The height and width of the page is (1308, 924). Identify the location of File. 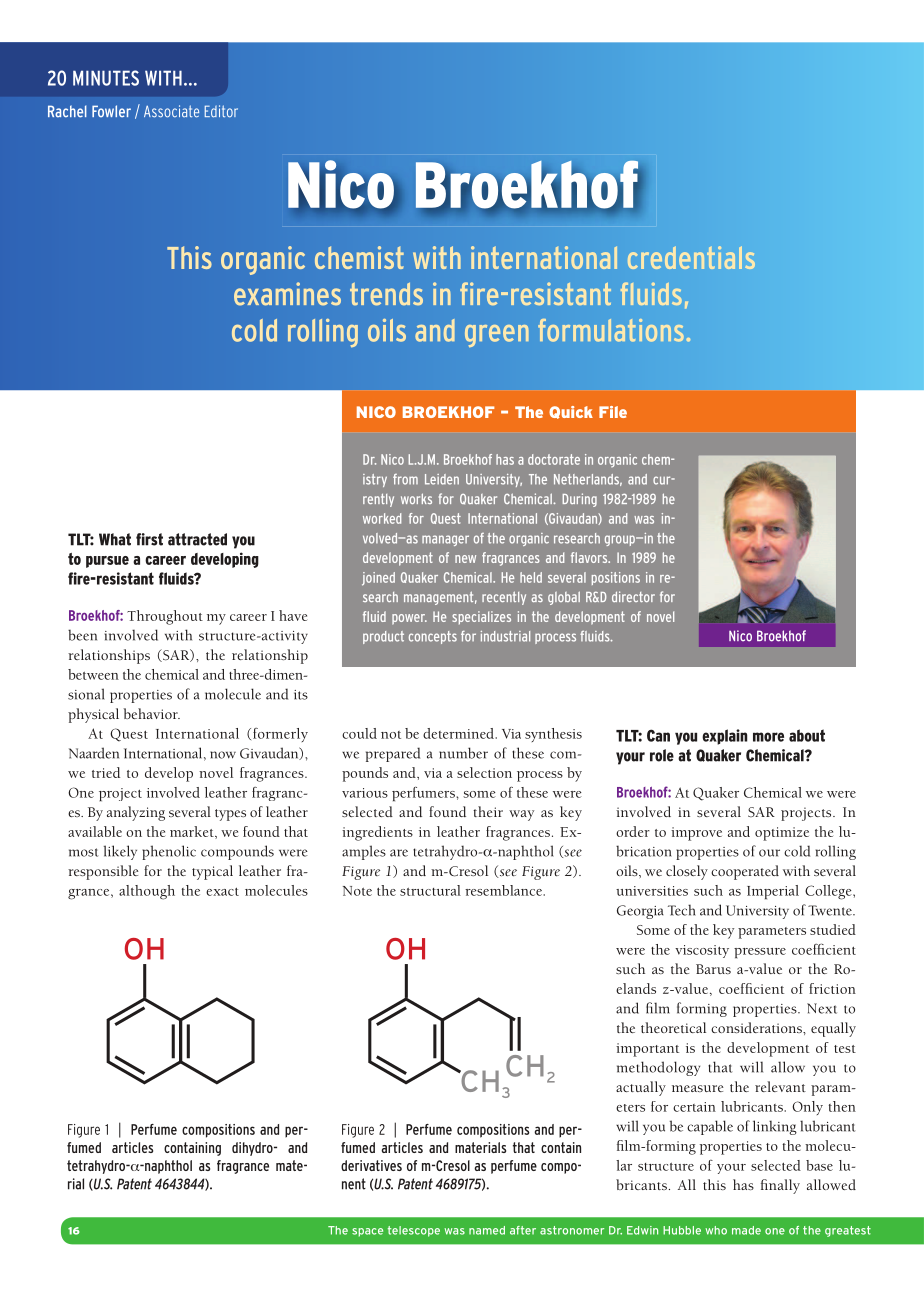
(613, 412).
